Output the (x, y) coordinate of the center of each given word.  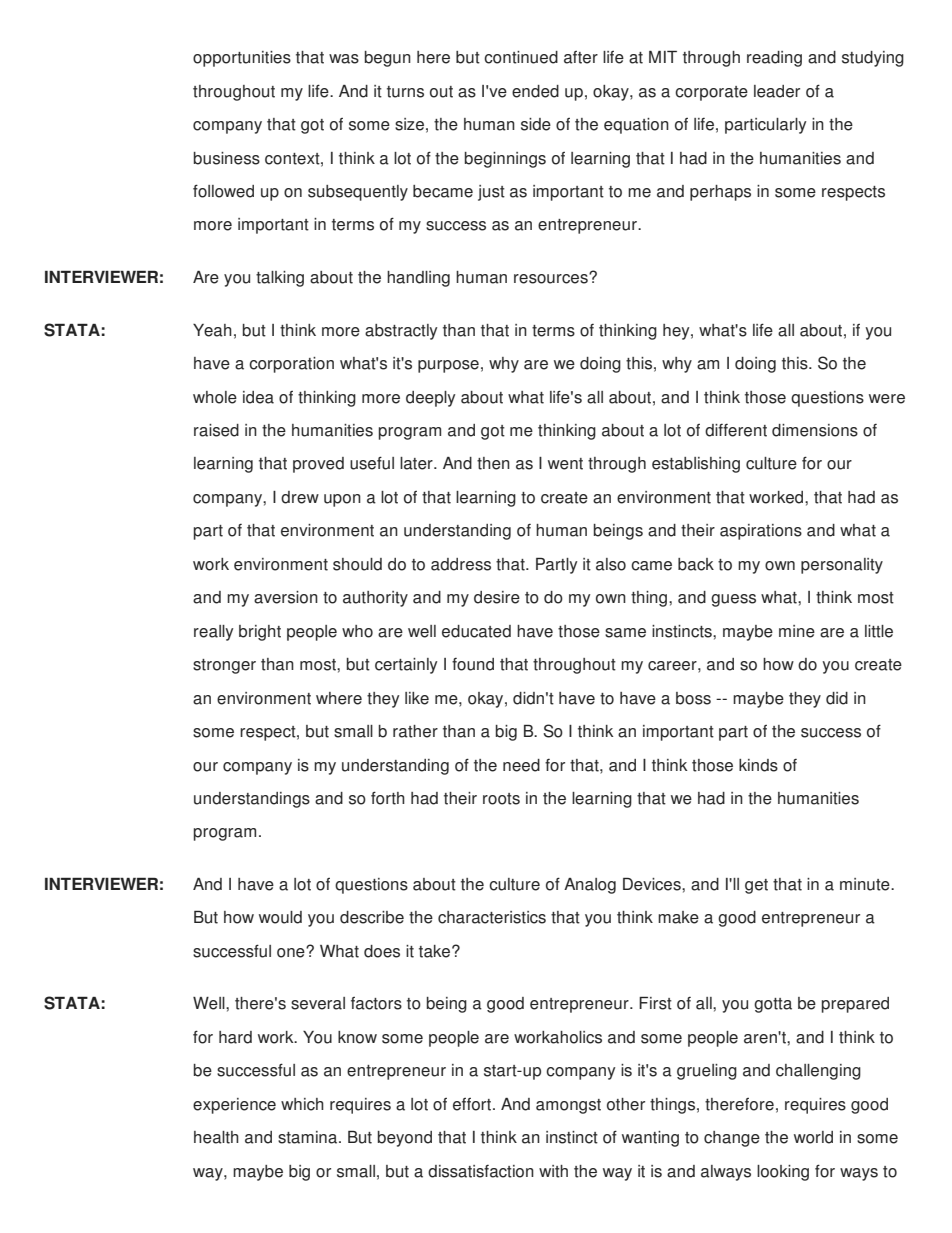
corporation (291, 365)
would (280, 917)
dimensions (815, 430)
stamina (309, 1137)
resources (552, 278)
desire (497, 597)
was (344, 59)
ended (535, 91)
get (756, 886)
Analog (590, 886)
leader (777, 91)
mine (797, 631)
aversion (286, 597)
